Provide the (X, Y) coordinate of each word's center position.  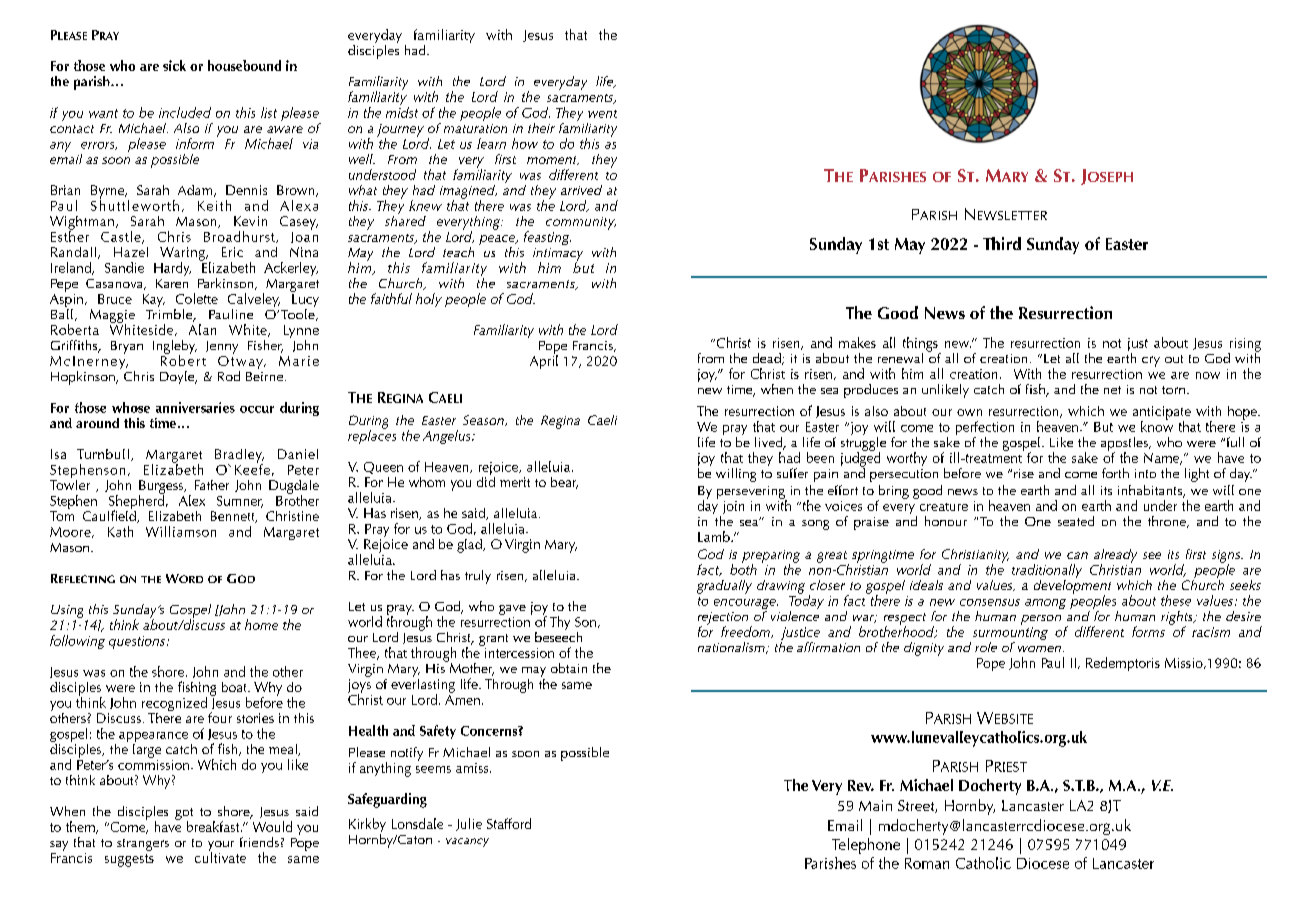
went (602, 114)
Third (1002, 243)
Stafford (509, 823)
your (221, 847)
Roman (927, 863)
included (185, 112)
